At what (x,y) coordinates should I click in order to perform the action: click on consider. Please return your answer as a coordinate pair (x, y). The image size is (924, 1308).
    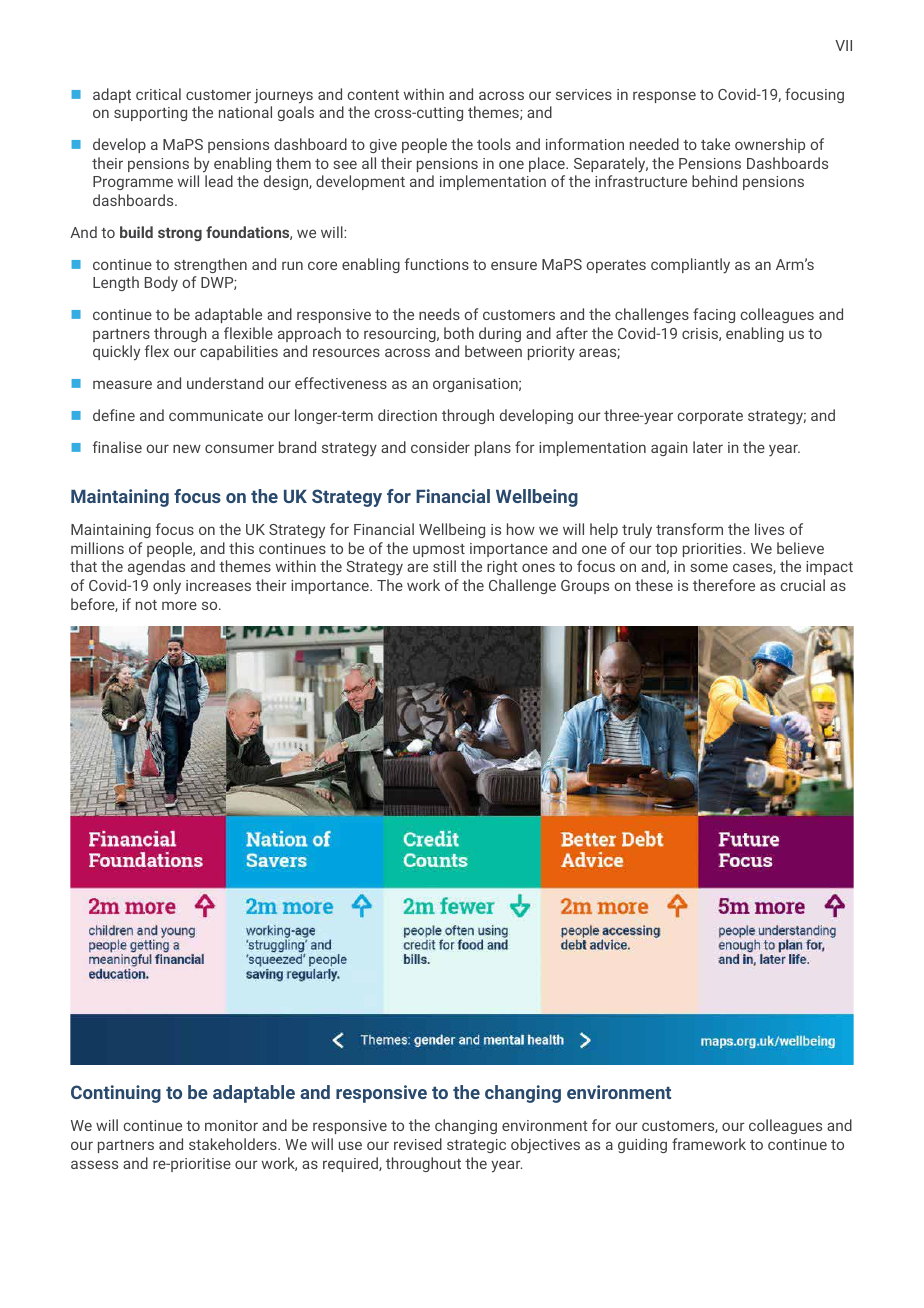
    Looking at the image, I should click on (440, 447).
